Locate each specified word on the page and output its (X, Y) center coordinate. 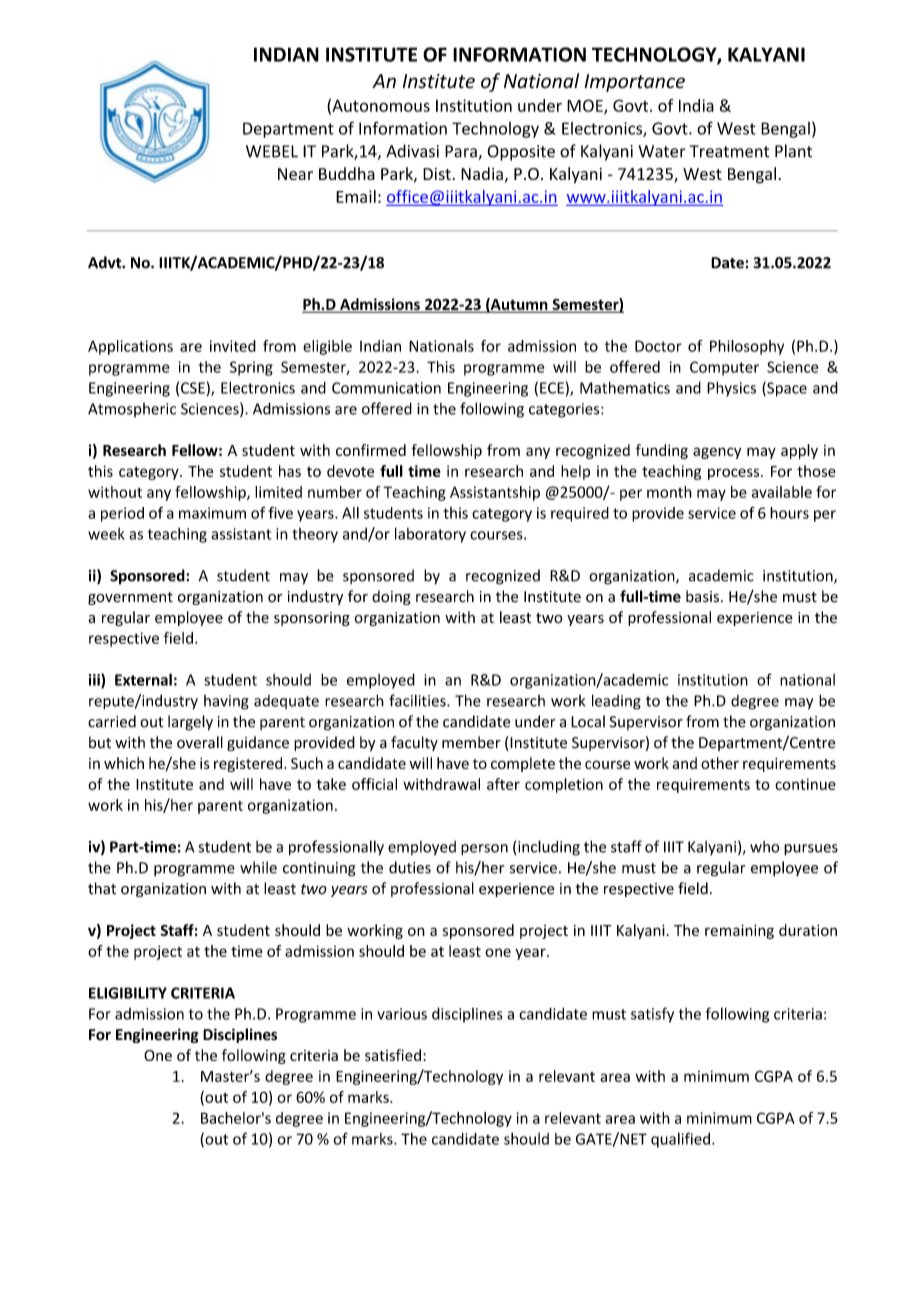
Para (462, 152)
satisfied (393, 1055)
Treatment (730, 151)
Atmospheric (132, 410)
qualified (680, 1140)
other (720, 763)
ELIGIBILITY (128, 993)
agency (717, 453)
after (503, 784)
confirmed (371, 450)
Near (295, 174)
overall (200, 742)
